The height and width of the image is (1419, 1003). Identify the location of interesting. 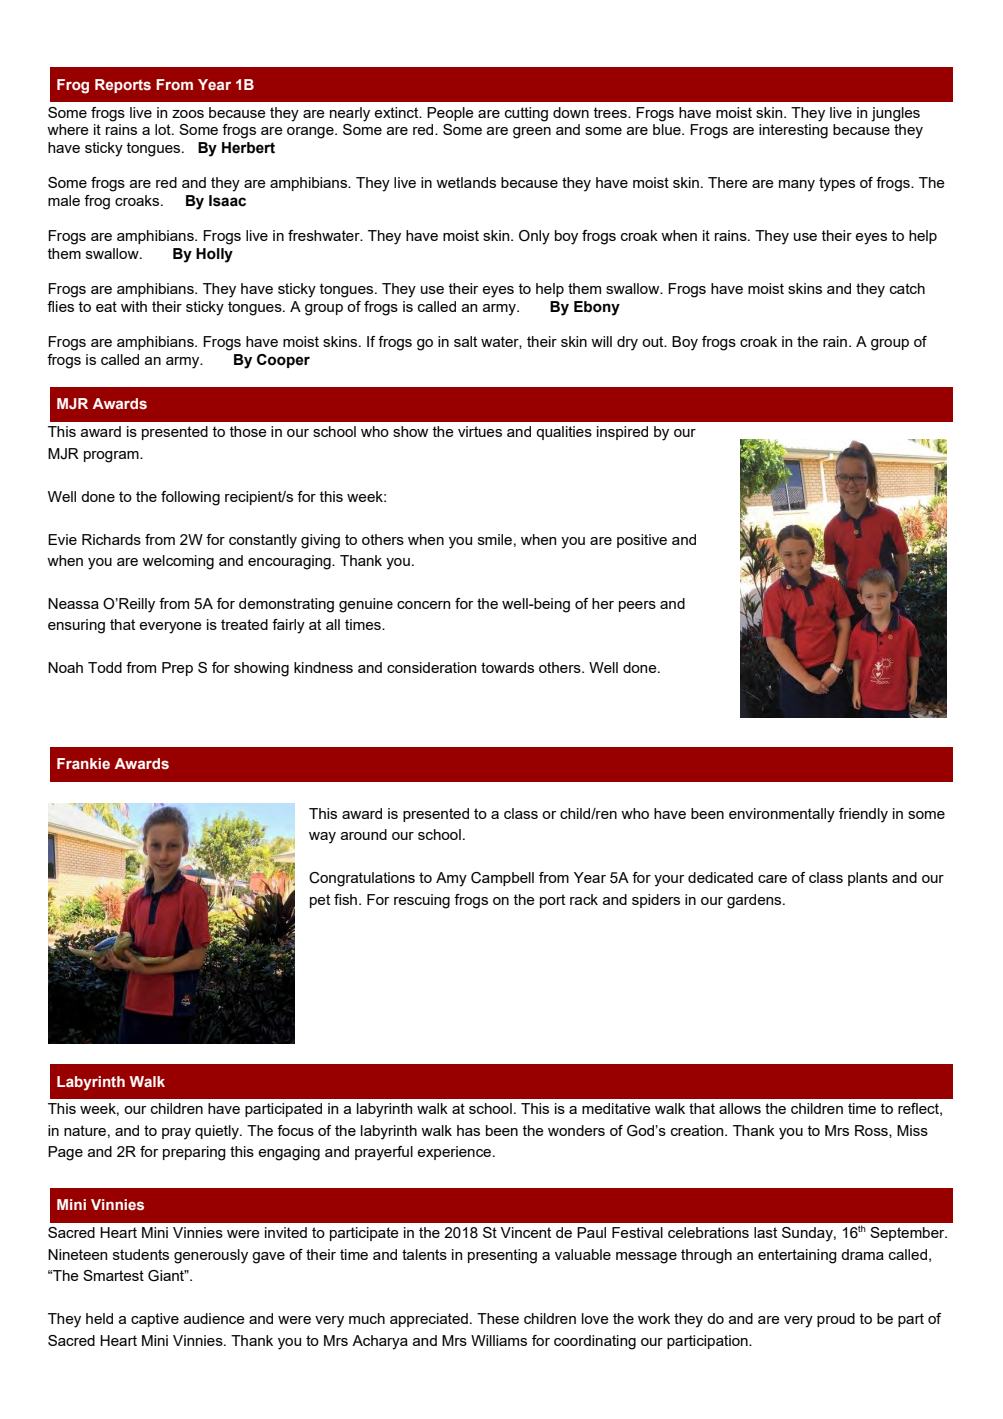
(793, 131).
